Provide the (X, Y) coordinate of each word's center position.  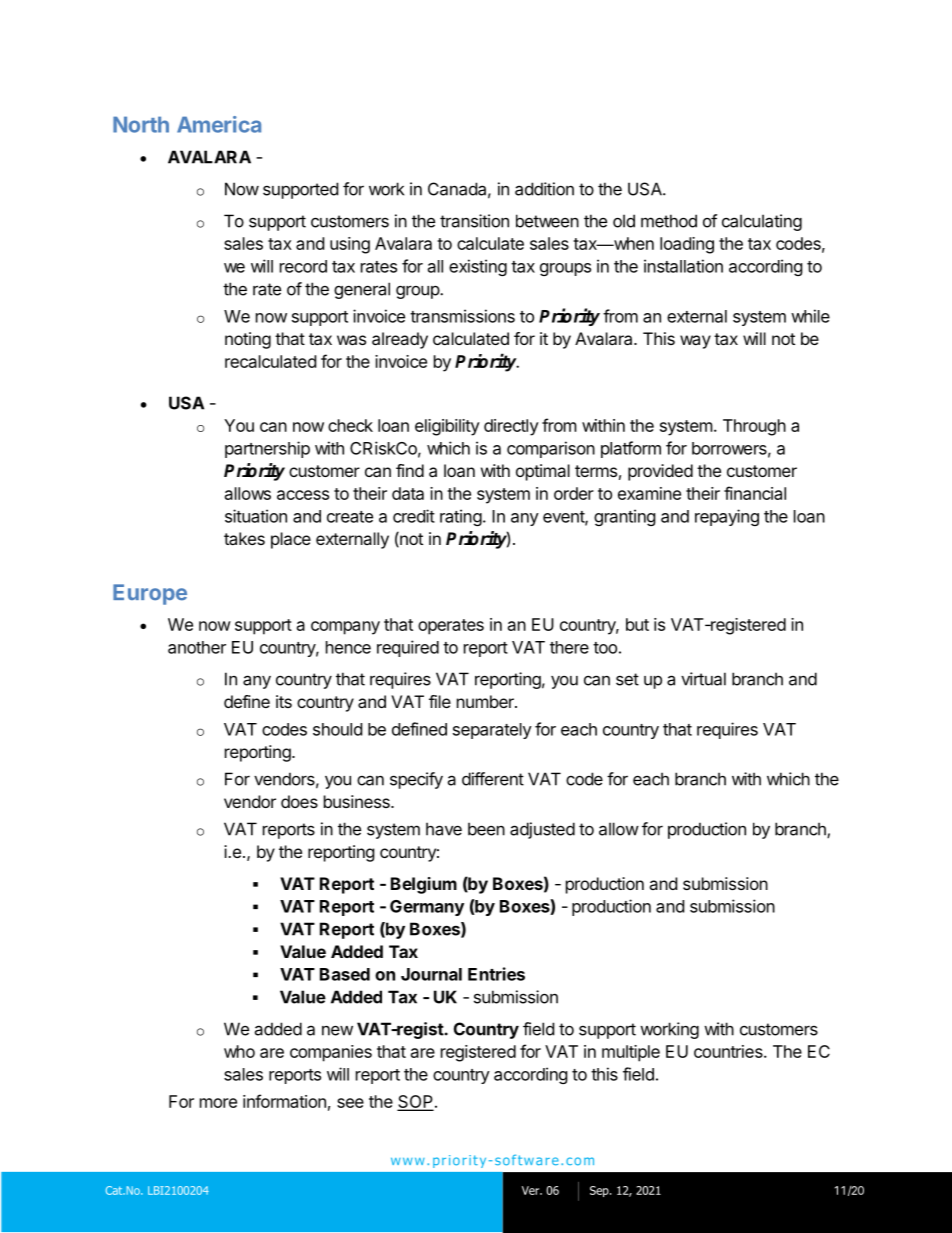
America (219, 124)
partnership (267, 449)
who (239, 1051)
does (299, 801)
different (493, 779)
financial (755, 493)
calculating (762, 222)
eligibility (447, 427)
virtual (703, 679)
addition (544, 189)
